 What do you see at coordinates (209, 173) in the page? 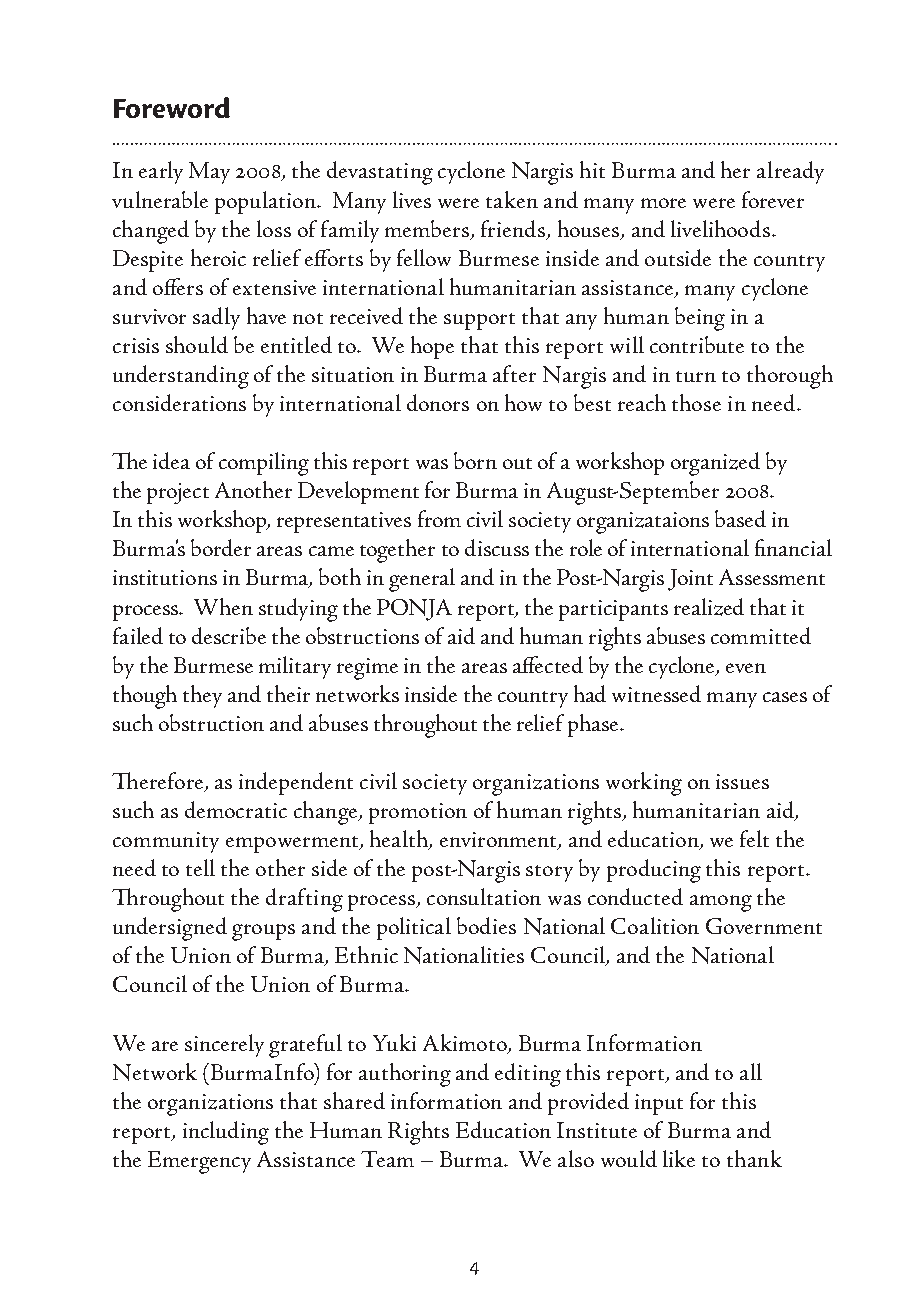
I see `May` at bounding box center [209, 173].
